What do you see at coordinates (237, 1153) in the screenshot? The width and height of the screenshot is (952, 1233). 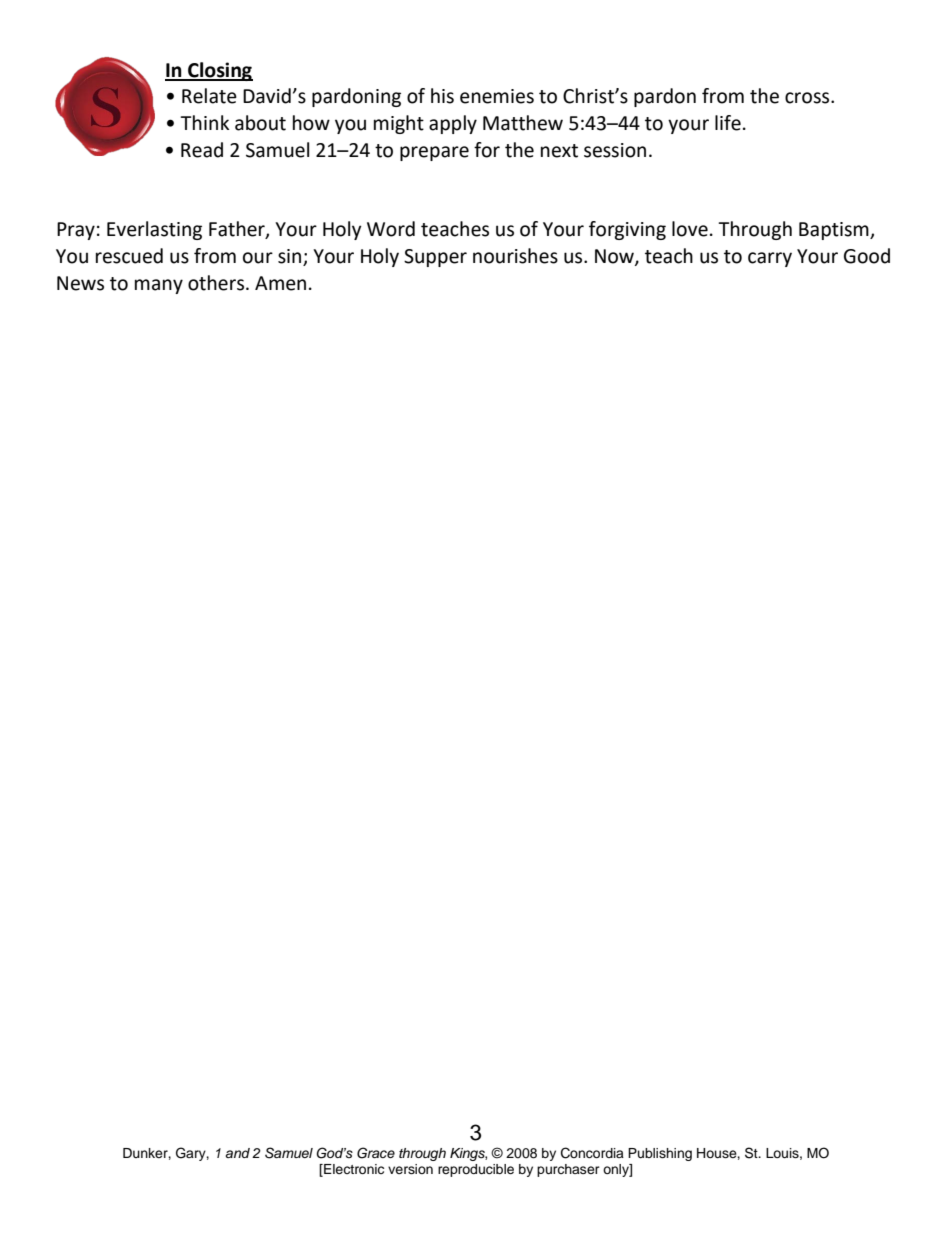 I see `and` at bounding box center [237, 1153].
